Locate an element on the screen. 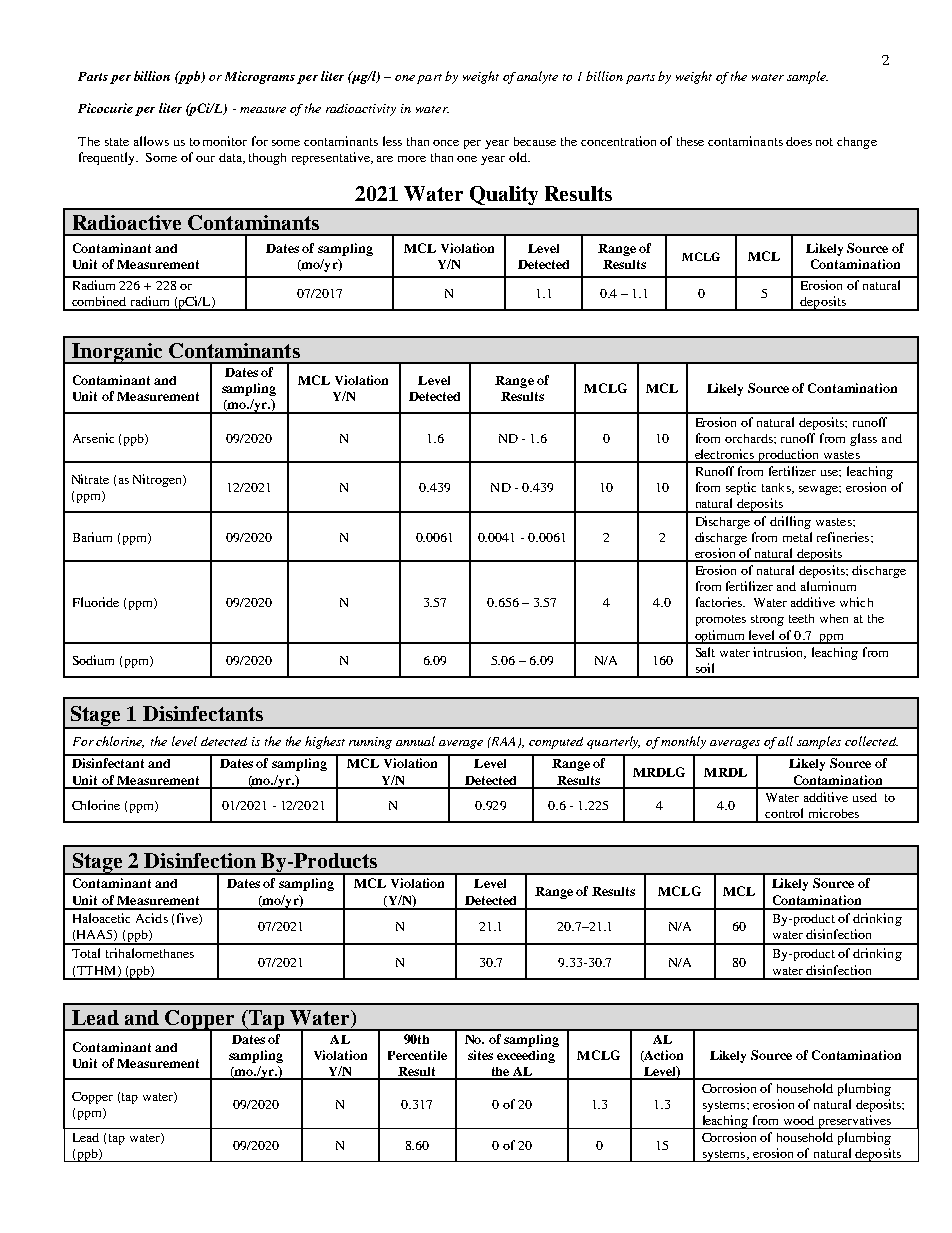 This screenshot has height=1233, width=952. because is located at coordinates (535, 141).
